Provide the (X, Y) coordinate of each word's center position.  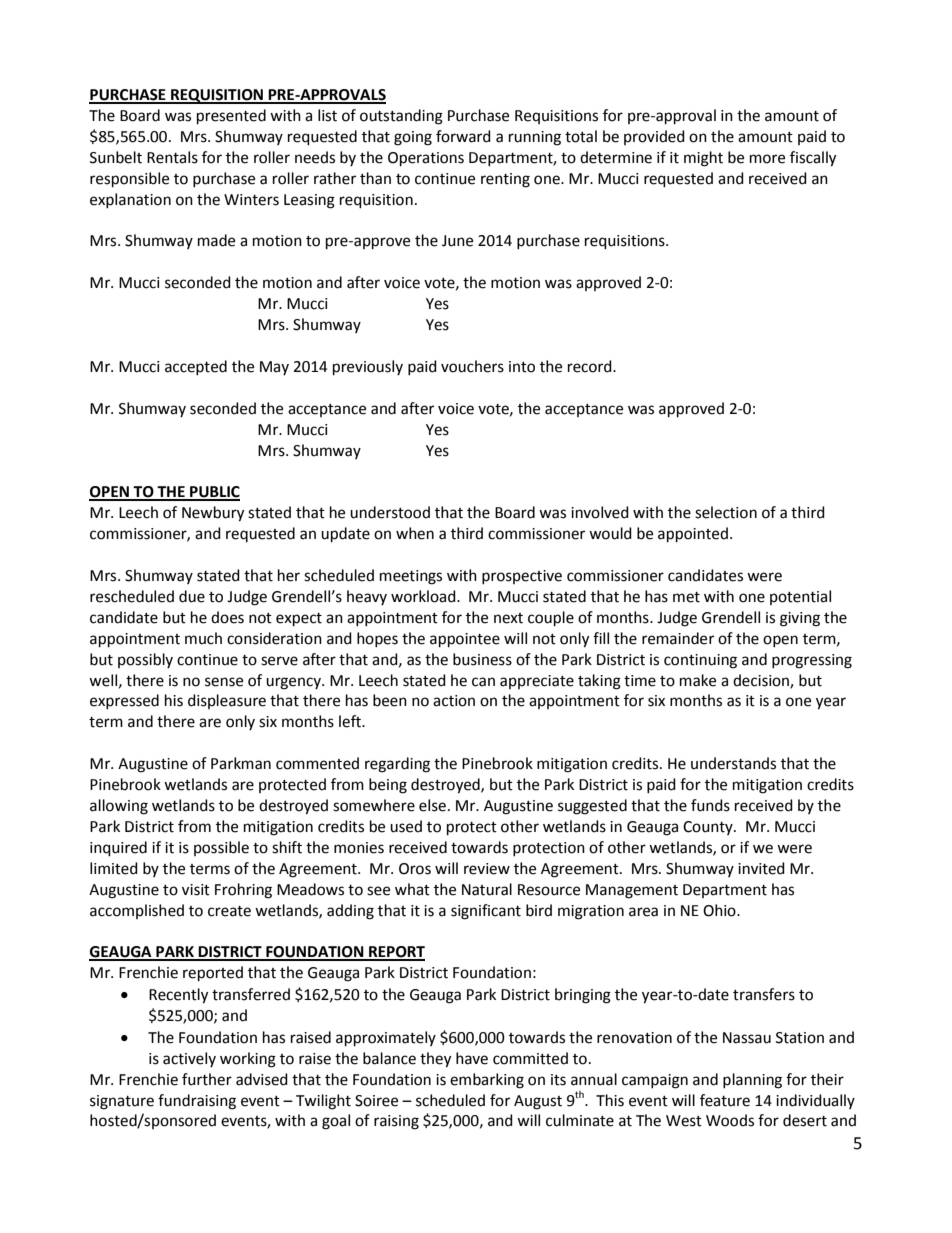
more (767, 159)
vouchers (472, 366)
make (698, 680)
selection (726, 512)
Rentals (172, 157)
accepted (196, 367)
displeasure (227, 701)
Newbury (213, 514)
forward (463, 136)
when (415, 533)
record (591, 366)
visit (196, 890)
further (207, 1079)
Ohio (720, 910)
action (454, 701)
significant (486, 912)
